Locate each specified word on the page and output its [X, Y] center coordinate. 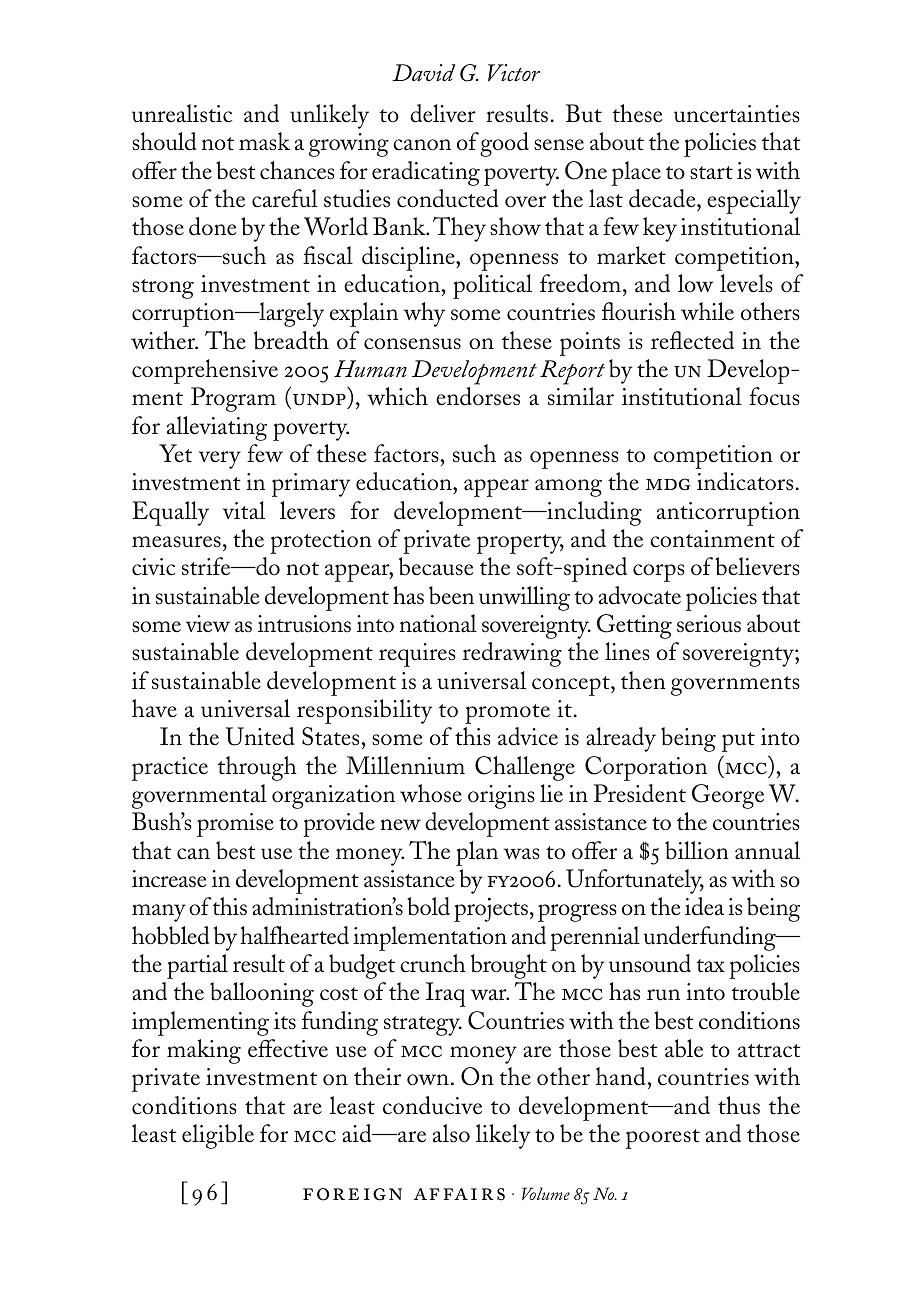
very [220, 460]
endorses [478, 396]
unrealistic [182, 113]
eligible [218, 1136]
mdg [668, 484]
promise [235, 825]
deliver [443, 113]
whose [431, 793]
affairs [459, 1194]
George [728, 796]
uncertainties [737, 114]
